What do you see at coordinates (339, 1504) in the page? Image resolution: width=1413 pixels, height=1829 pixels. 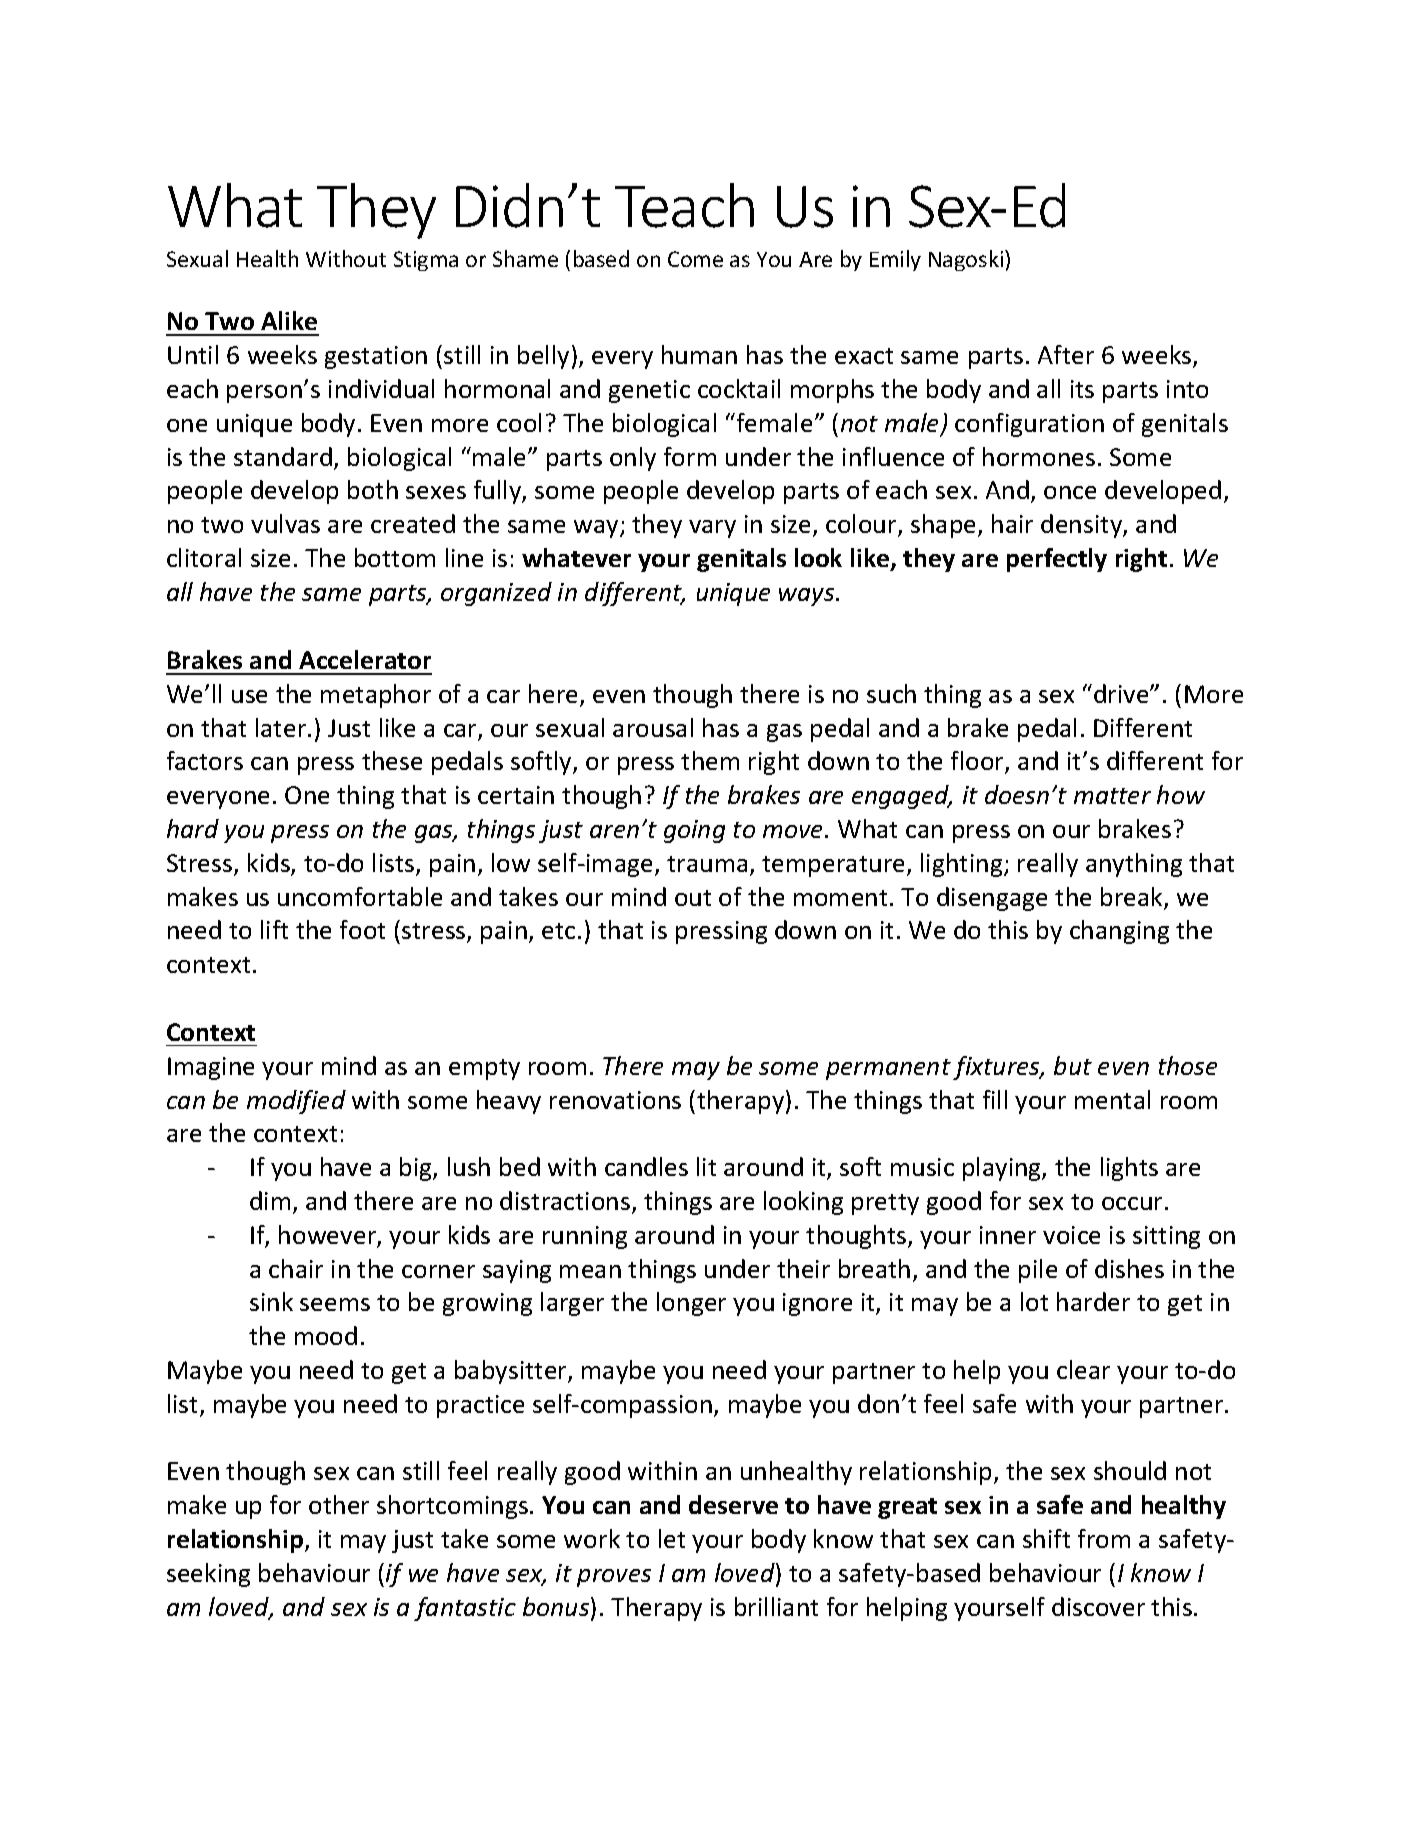 I see `other` at bounding box center [339, 1504].
